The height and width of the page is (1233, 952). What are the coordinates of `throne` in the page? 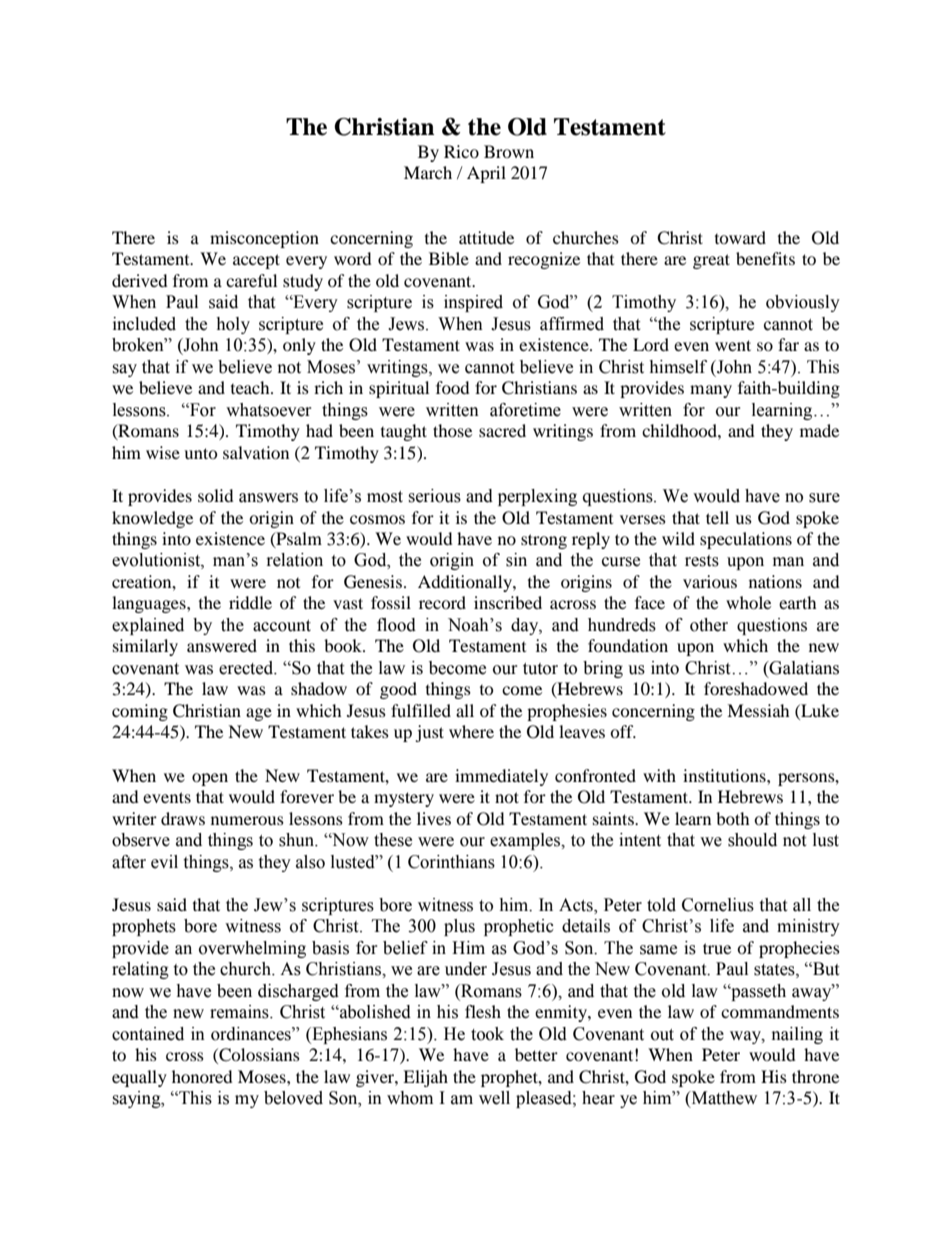 It's located at (815, 1076).
